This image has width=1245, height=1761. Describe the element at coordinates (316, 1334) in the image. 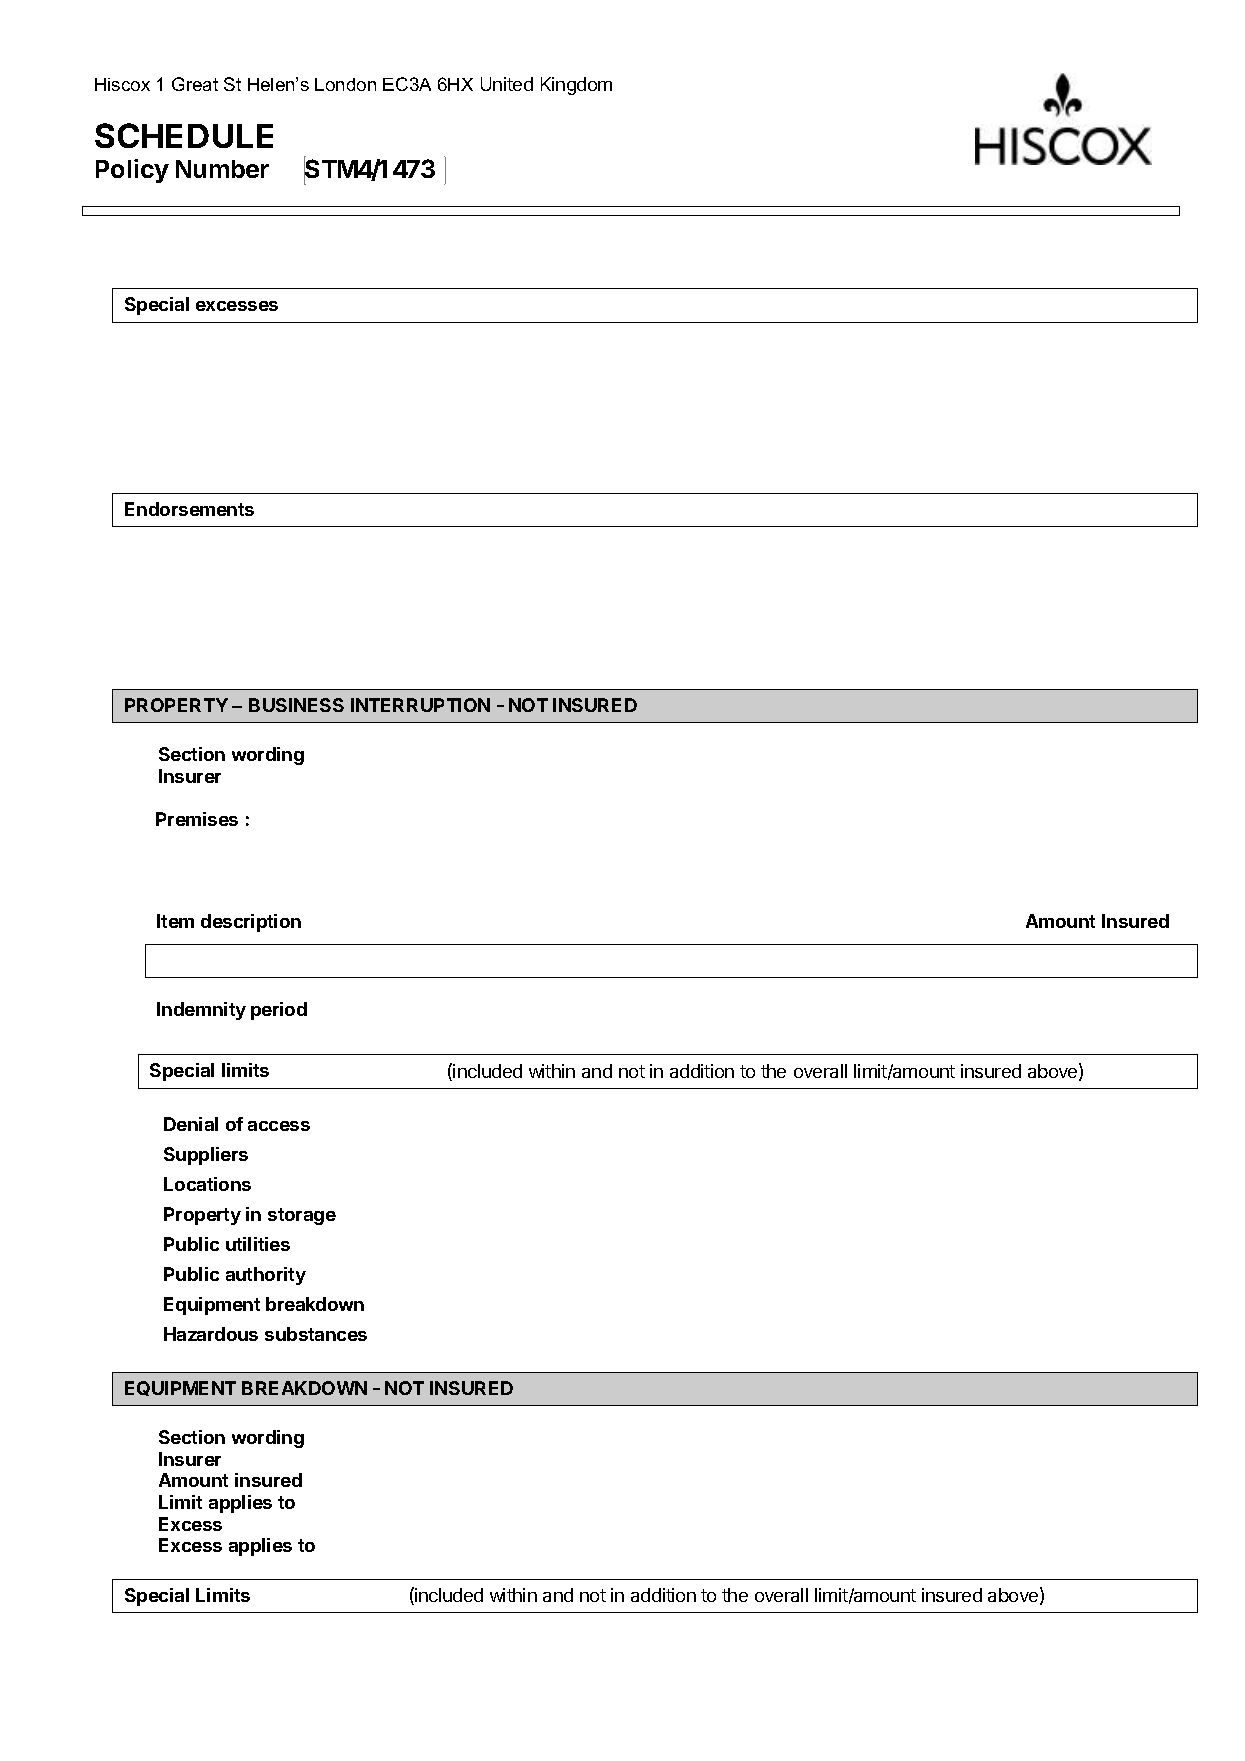

I see `substances` at that location.
